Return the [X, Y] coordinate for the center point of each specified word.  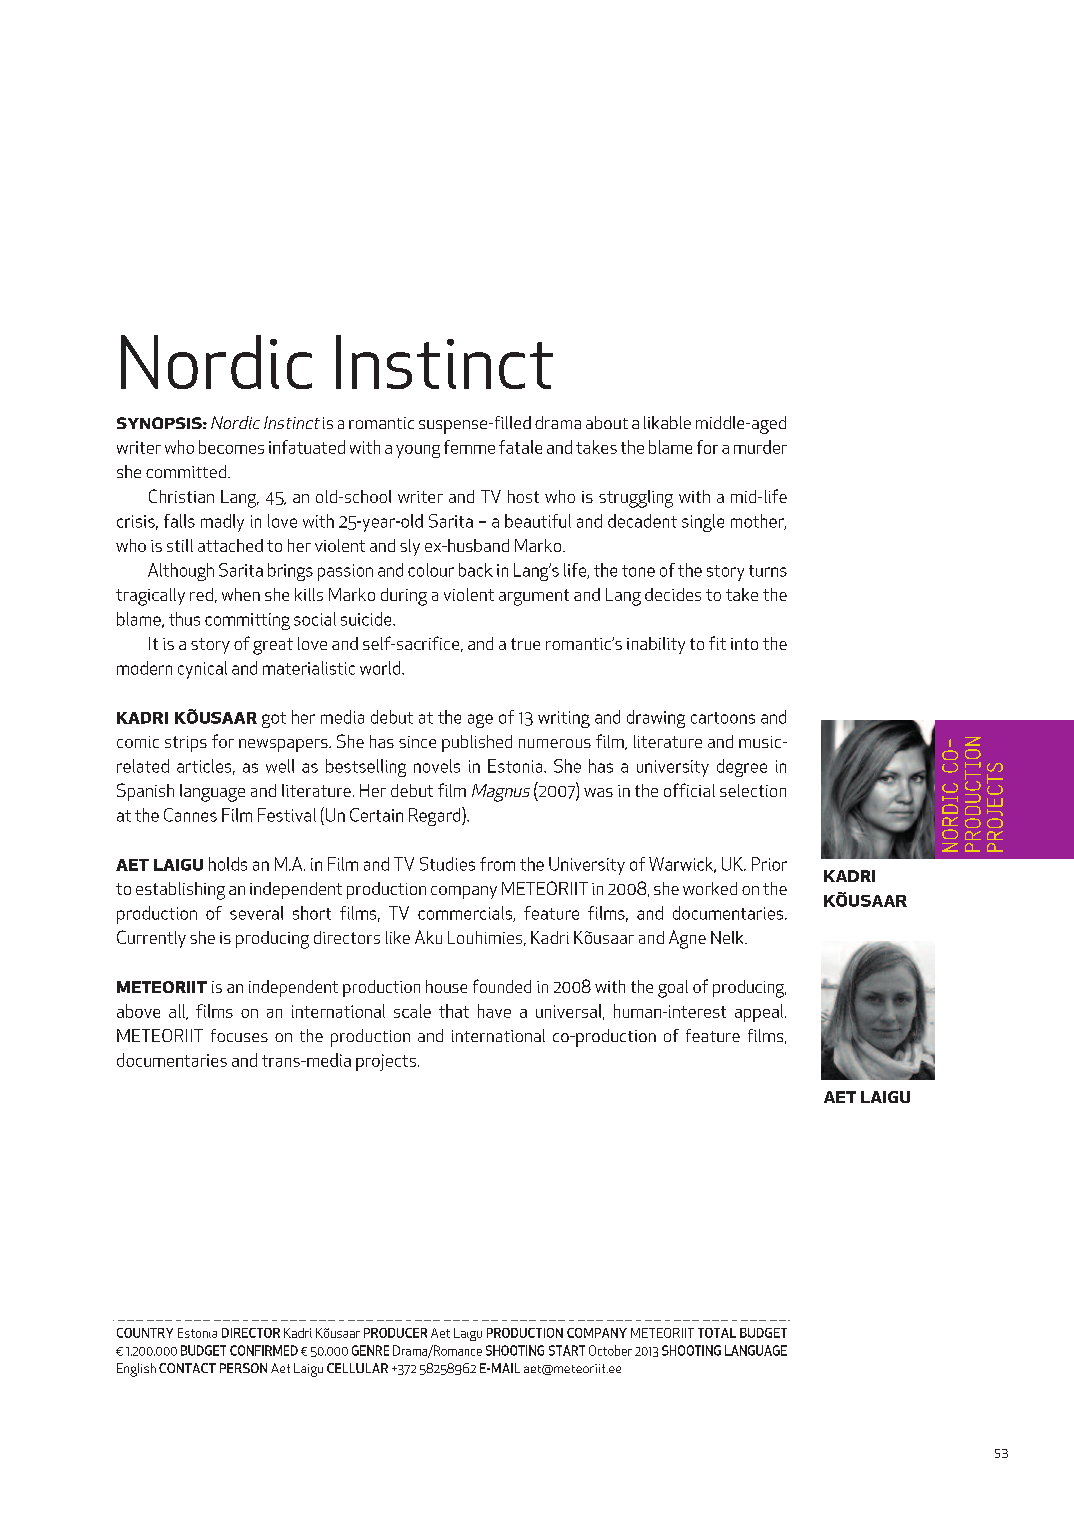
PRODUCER [395, 1333]
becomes [231, 447]
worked [710, 888]
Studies [447, 864]
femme [469, 447]
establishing [180, 891]
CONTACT [187, 1368]
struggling [636, 499]
